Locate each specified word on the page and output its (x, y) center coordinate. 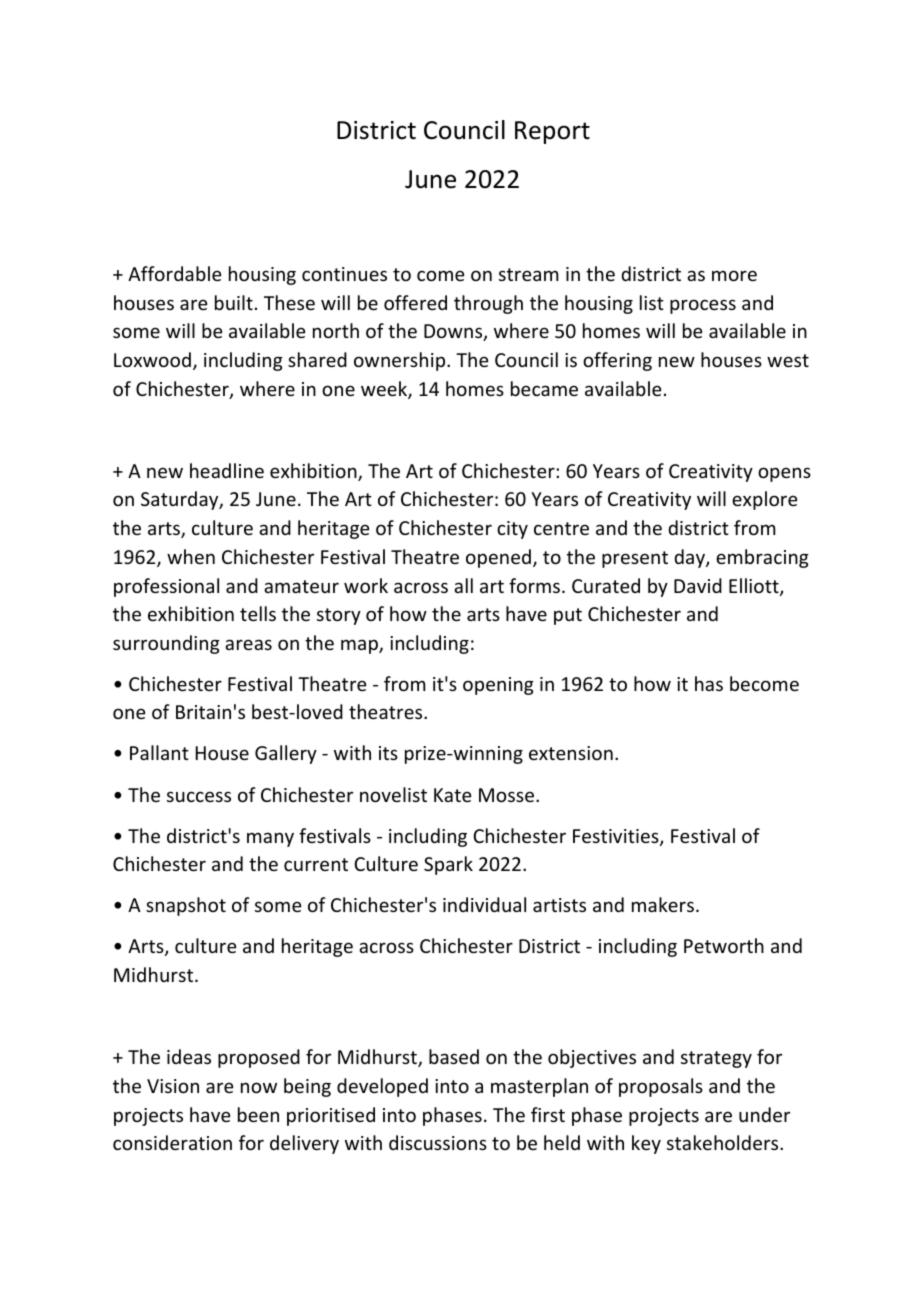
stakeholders (724, 1142)
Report (552, 132)
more (734, 275)
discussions (438, 1142)
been (258, 1114)
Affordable (174, 273)
